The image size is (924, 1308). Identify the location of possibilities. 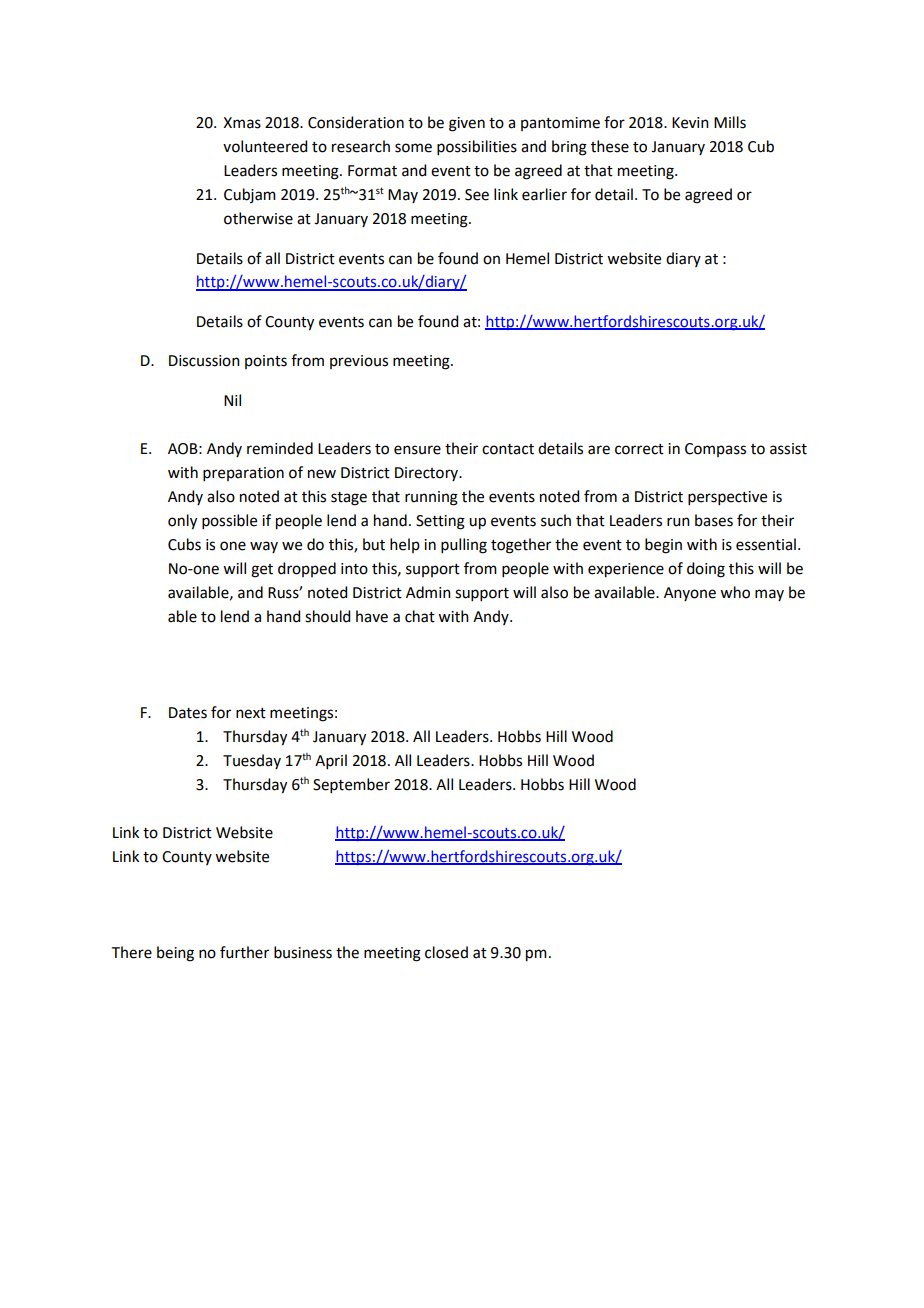
(477, 147).
